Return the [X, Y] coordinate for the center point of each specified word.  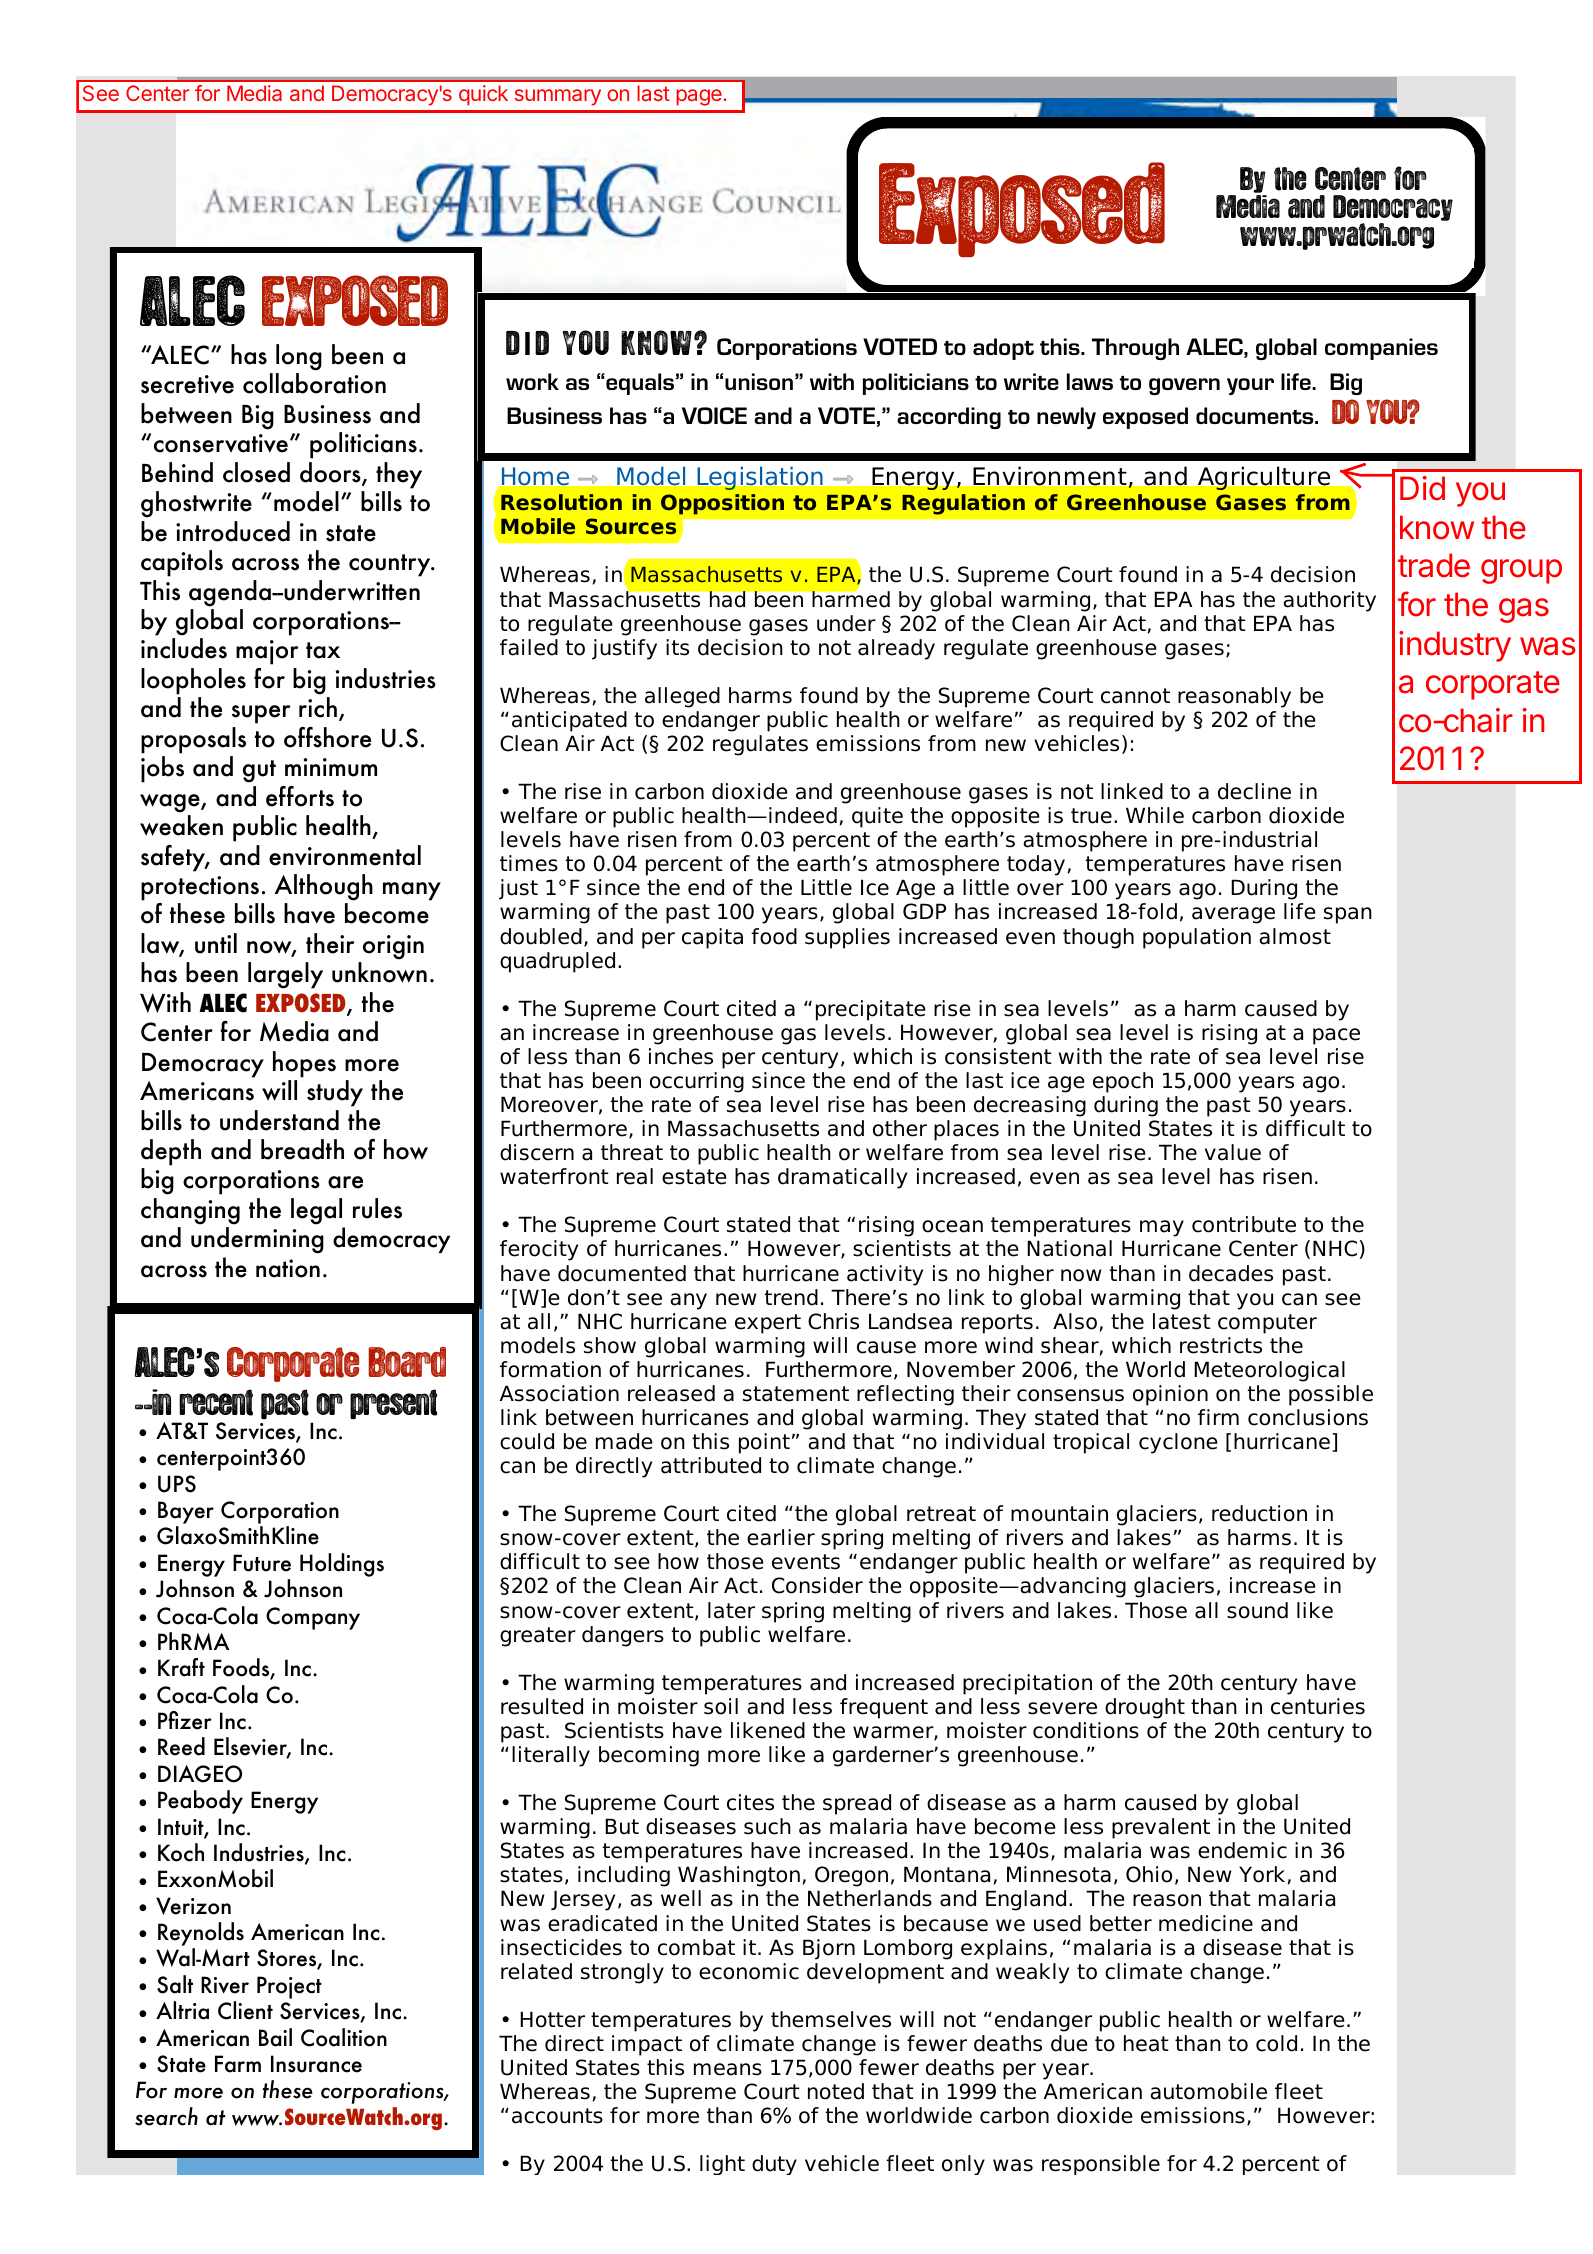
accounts [557, 2116]
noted [836, 2091]
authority [1329, 601]
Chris [833, 1321]
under [846, 623]
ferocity [539, 1250]
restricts [1221, 1345]
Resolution [561, 502]
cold [1276, 2043]
